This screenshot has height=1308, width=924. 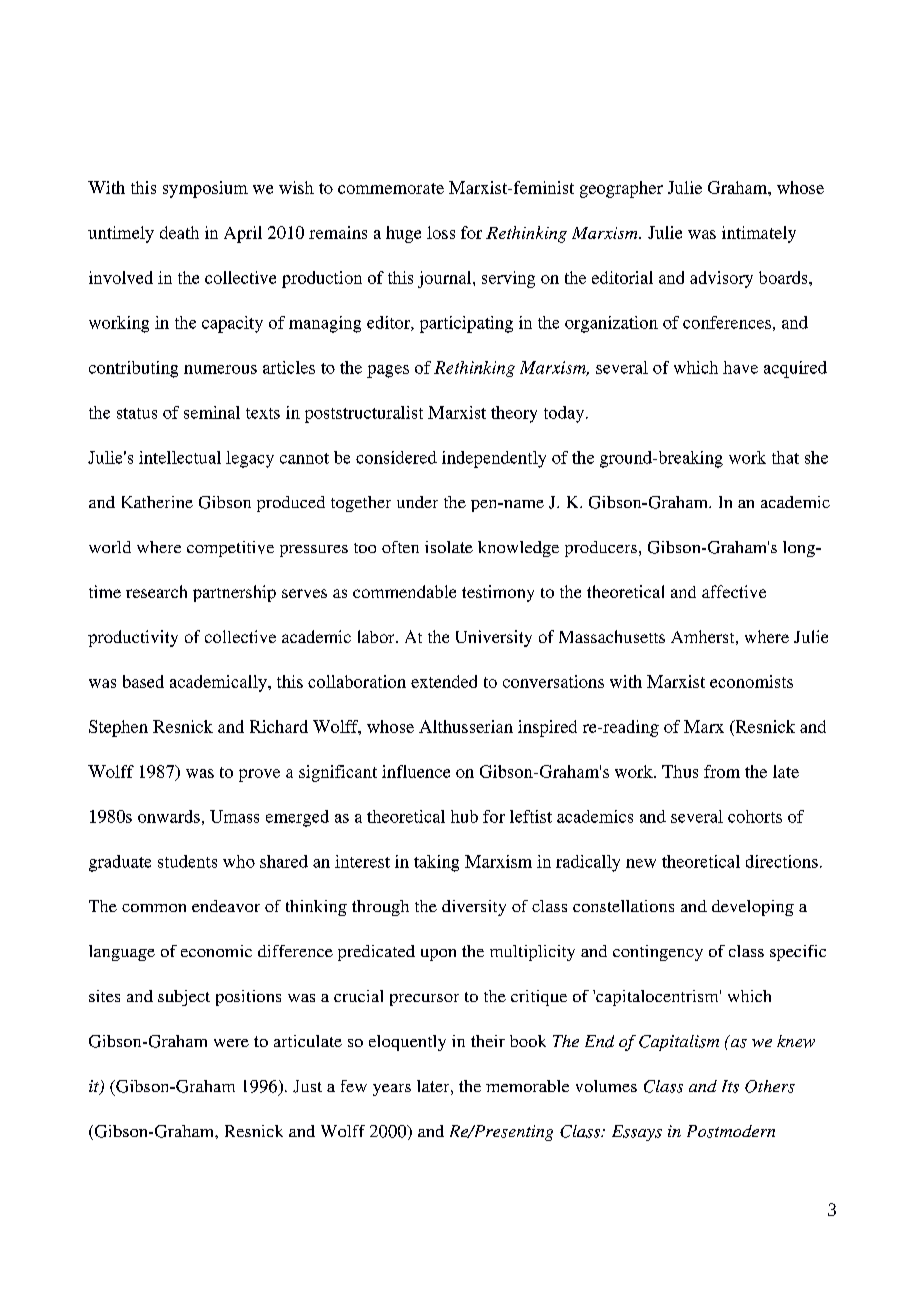 What do you see at coordinates (179, 232) in the screenshot?
I see `death` at bounding box center [179, 232].
